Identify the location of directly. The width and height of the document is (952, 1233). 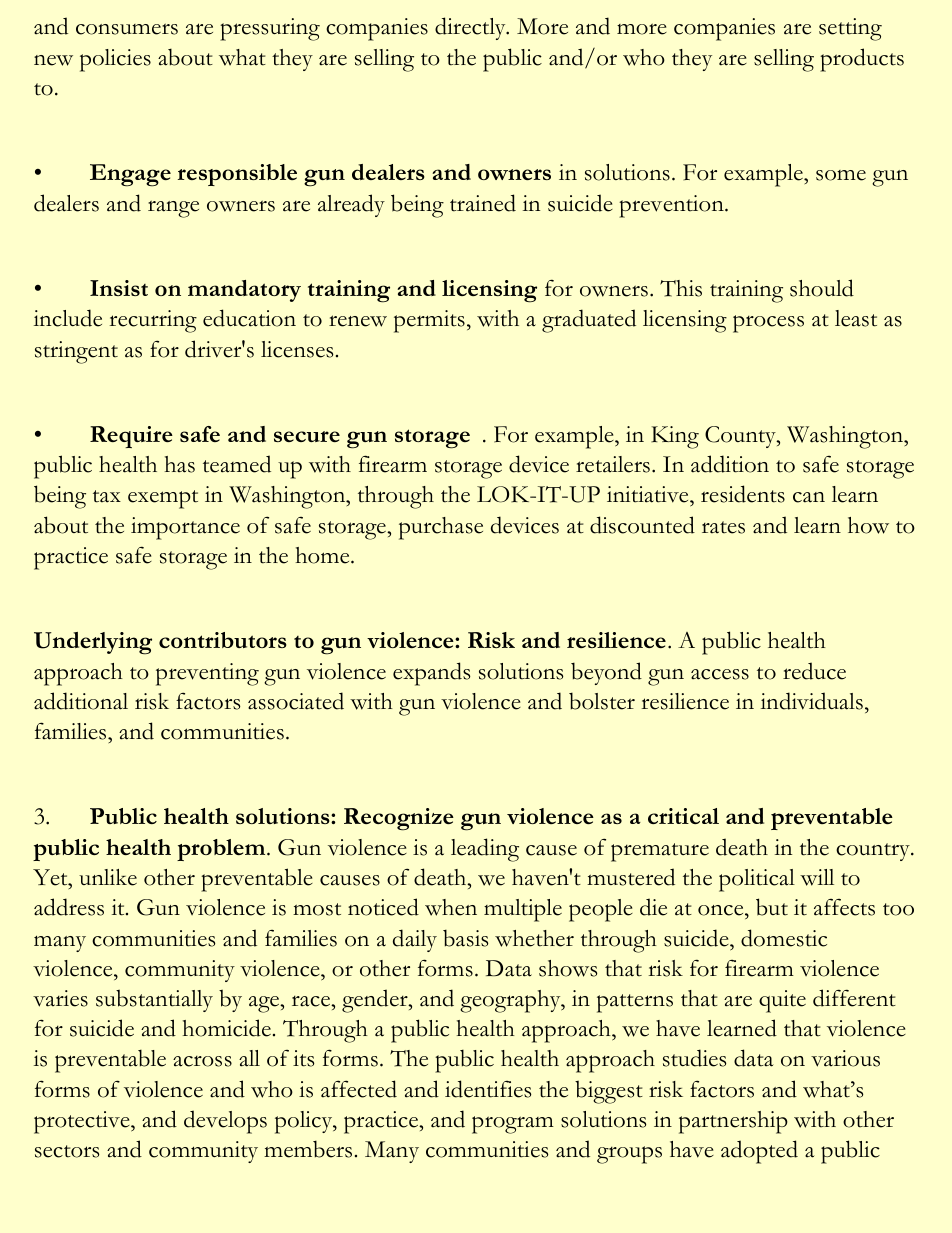
(471, 28).
